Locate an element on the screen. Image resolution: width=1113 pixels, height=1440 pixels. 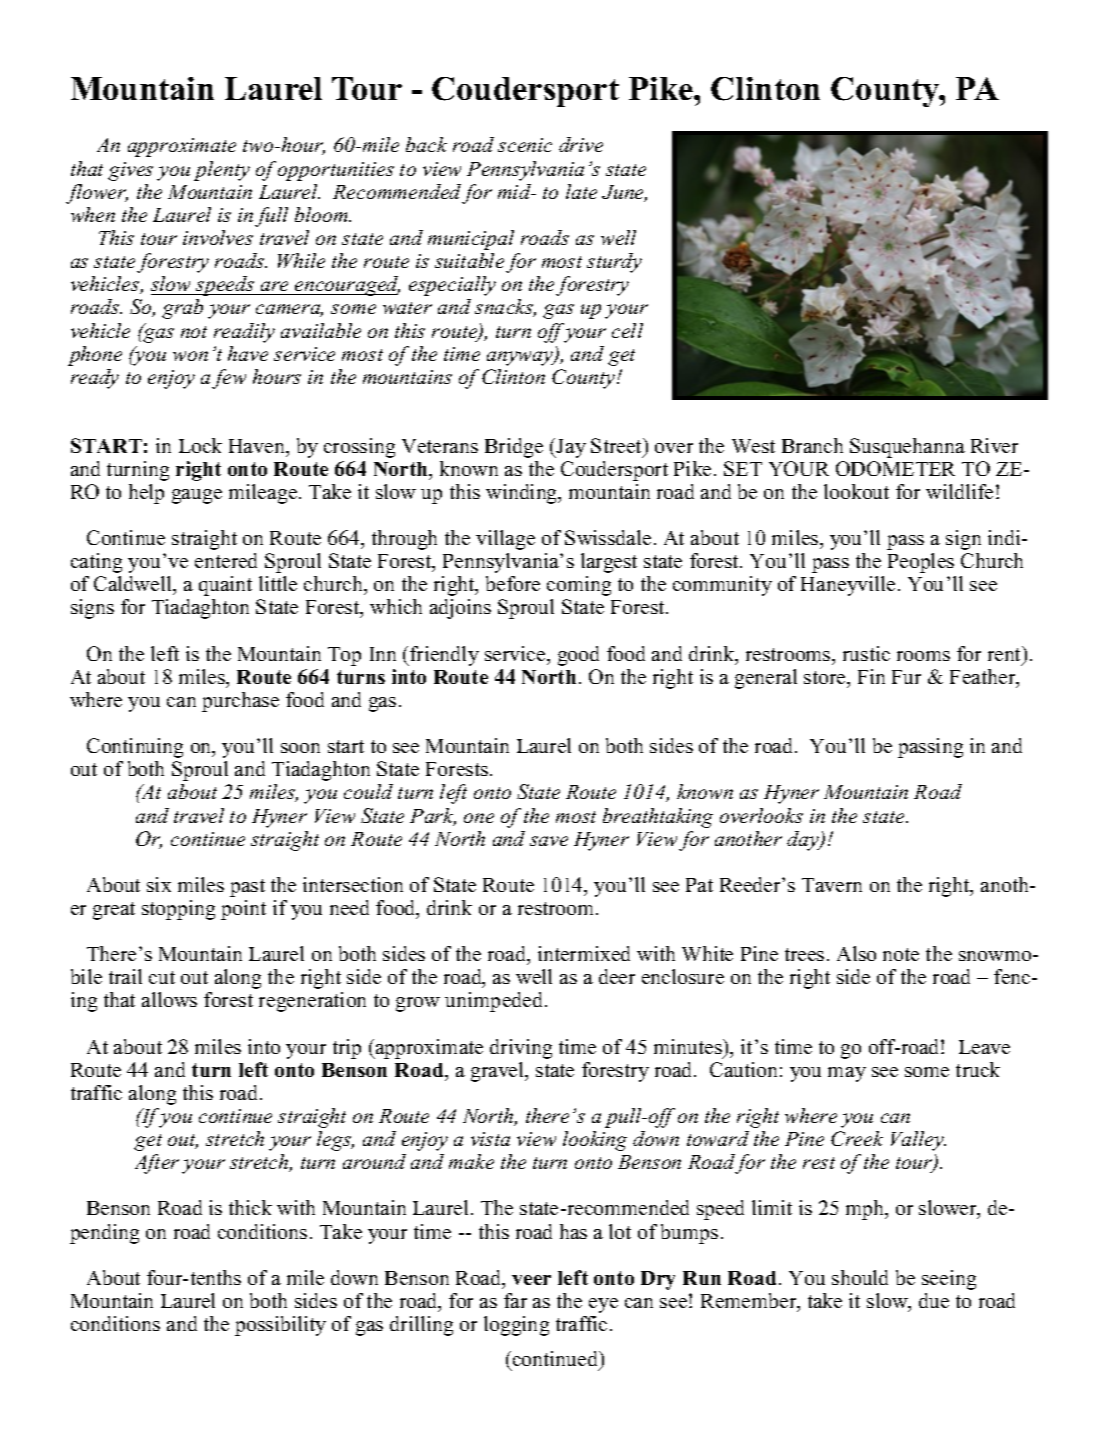
plenty is located at coordinates (222, 171).
